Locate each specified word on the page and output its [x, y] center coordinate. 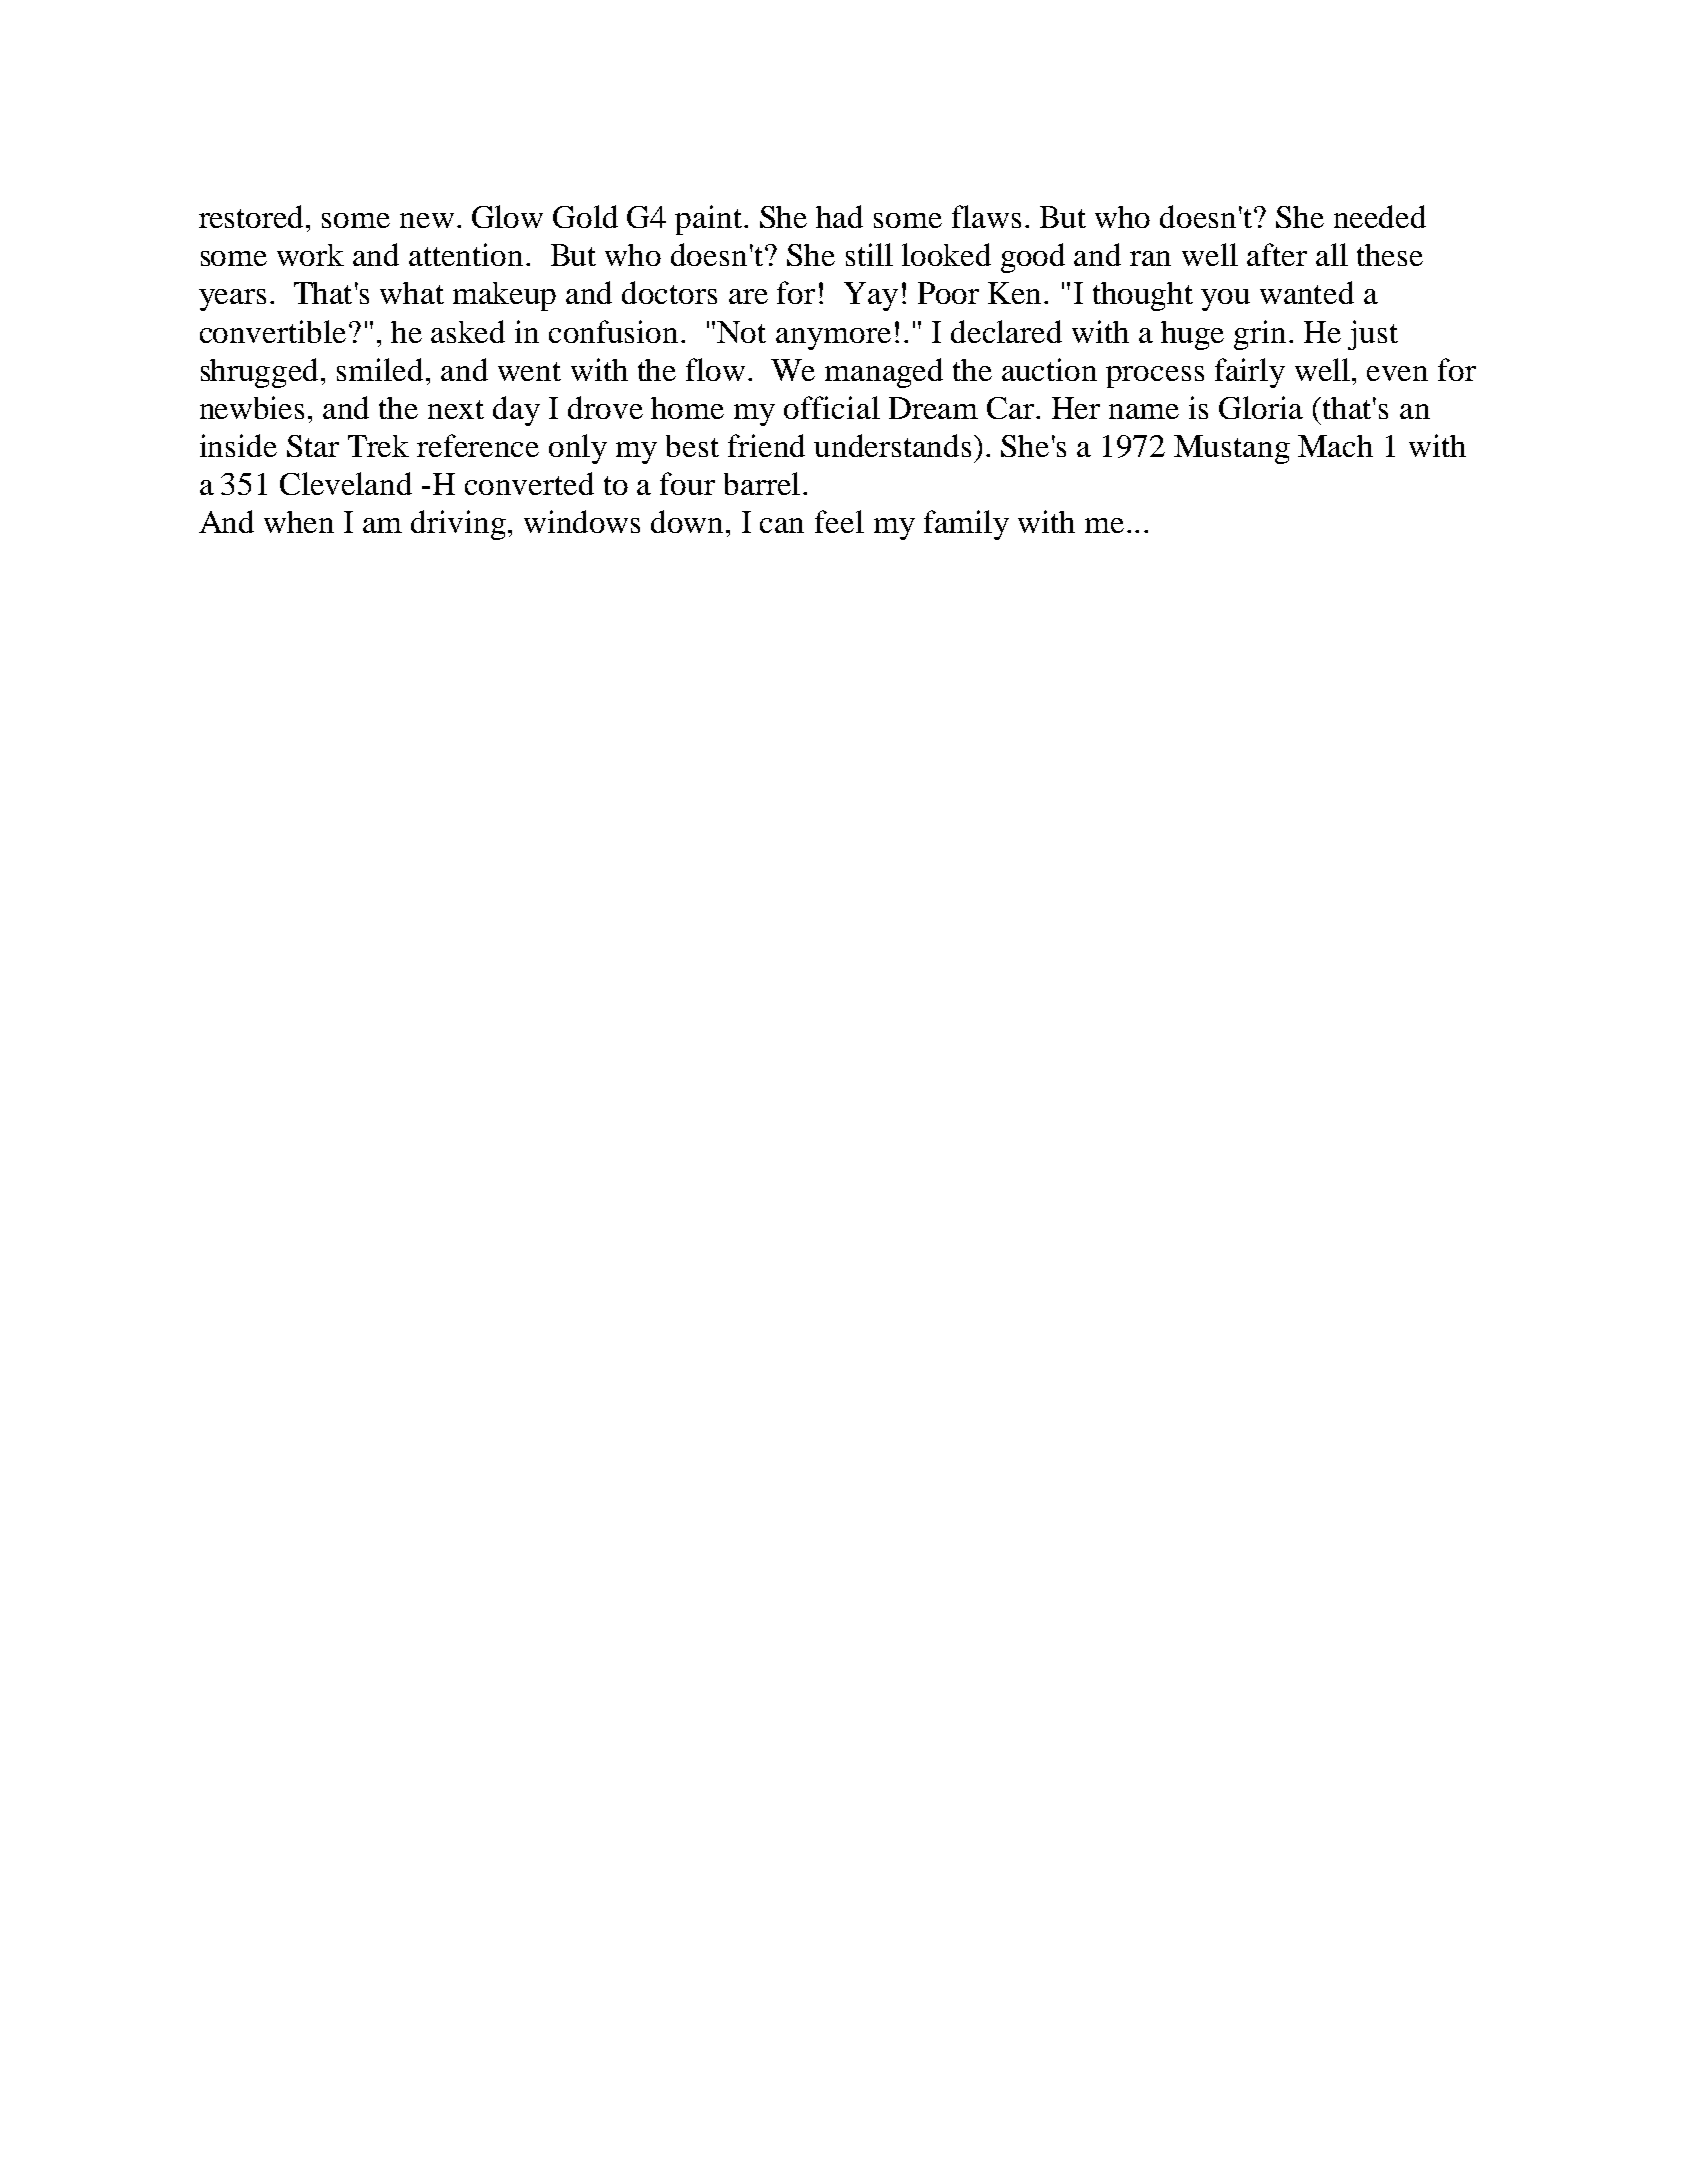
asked [468, 331]
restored [253, 216]
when [299, 522]
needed [1380, 216]
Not [741, 332]
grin [1262, 335]
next [456, 409]
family [966, 525]
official [832, 407]
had [839, 216]
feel [839, 521]
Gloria [1261, 407]
